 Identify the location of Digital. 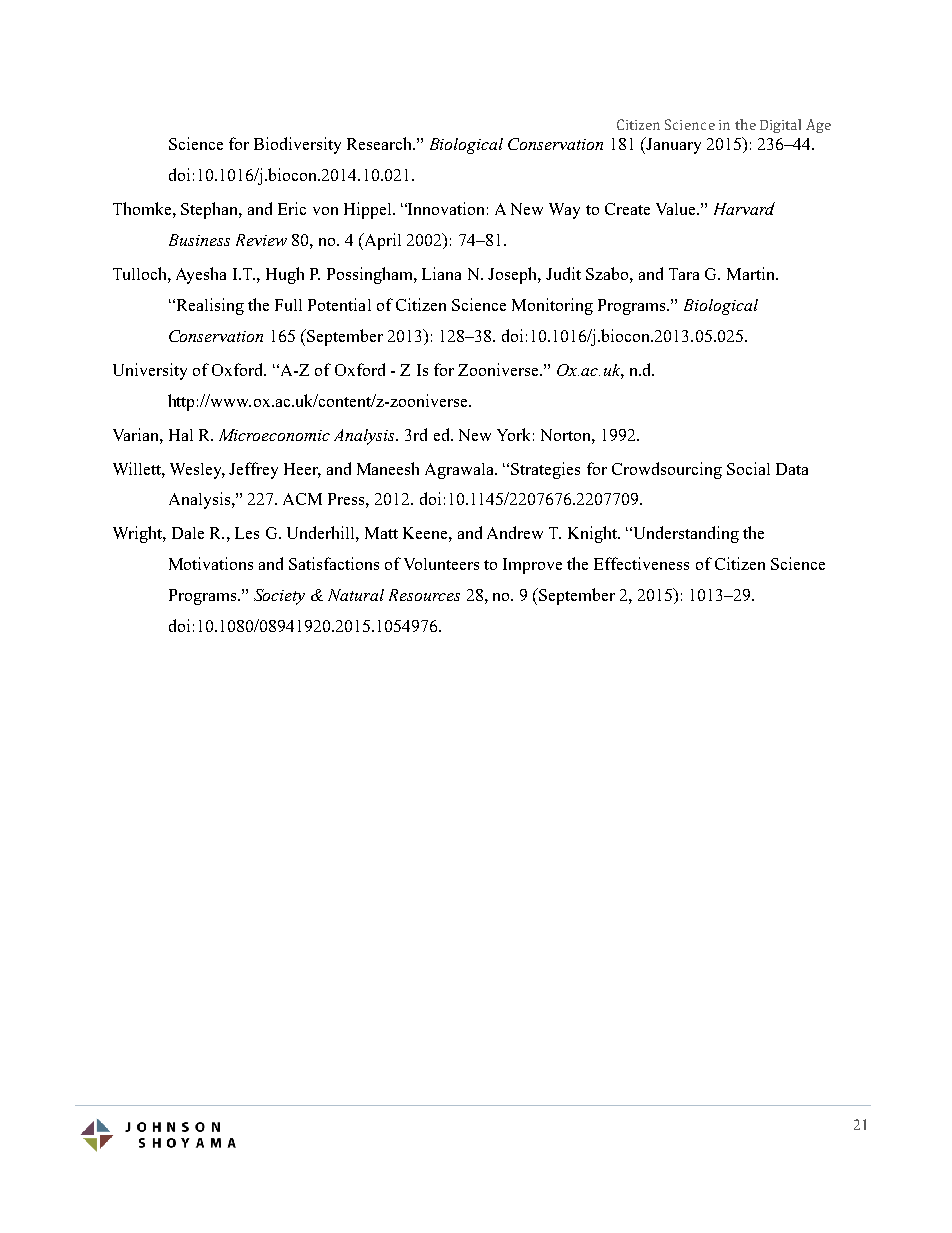
(780, 126).
